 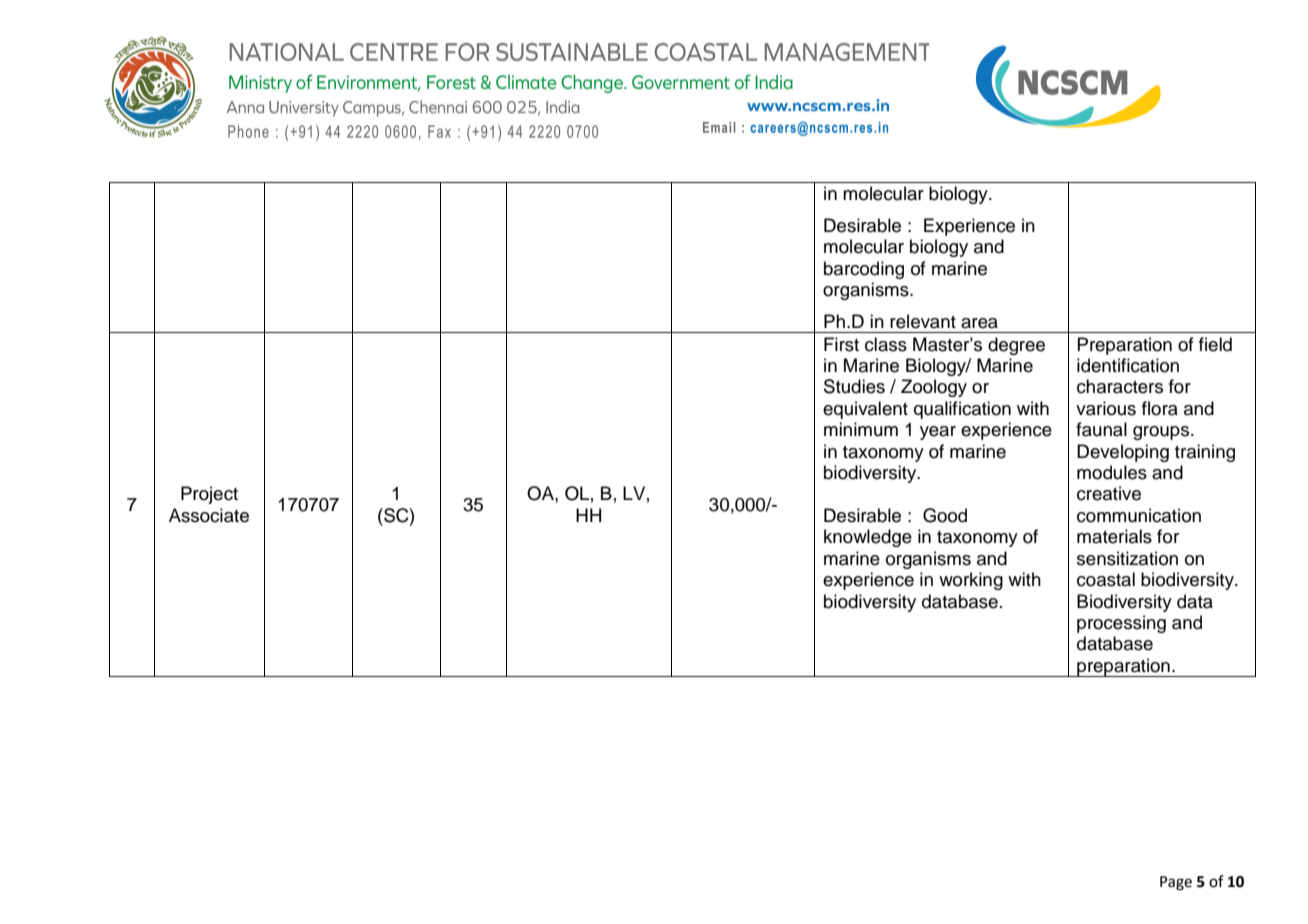 What do you see at coordinates (923, 321) in the image?
I see `relevant` at bounding box center [923, 321].
